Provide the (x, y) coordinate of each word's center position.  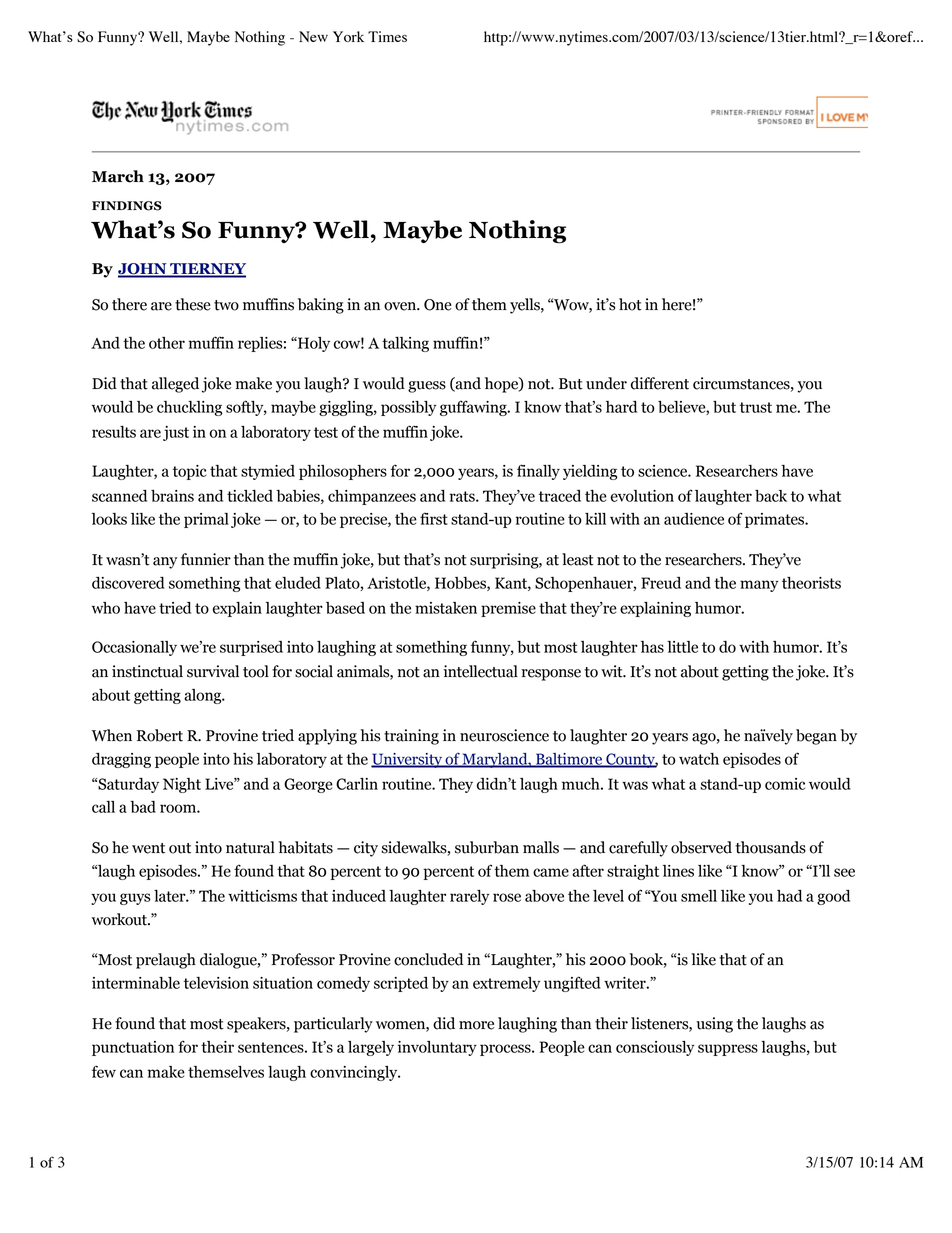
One (438, 305)
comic (785, 784)
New (313, 36)
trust (756, 407)
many (759, 586)
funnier (206, 559)
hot (630, 304)
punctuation (133, 1048)
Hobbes (461, 584)
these (193, 304)
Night (182, 785)
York (348, 36)
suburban (487, 847)
